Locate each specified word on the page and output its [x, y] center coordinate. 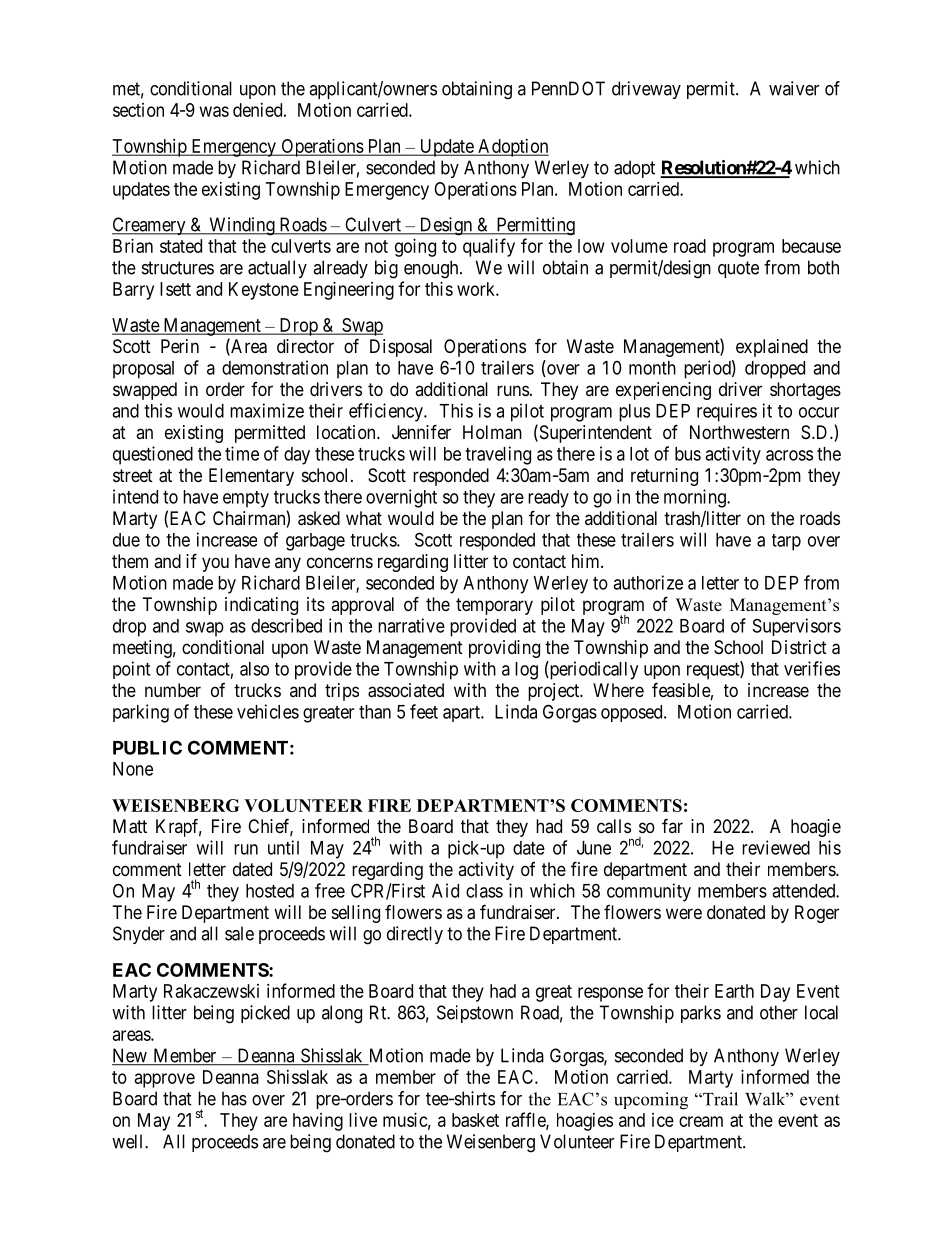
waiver [794, 88]
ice [663, 1120]
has [234, 1098]
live [363, 1120]
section [138, 110]
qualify [489, 247]
